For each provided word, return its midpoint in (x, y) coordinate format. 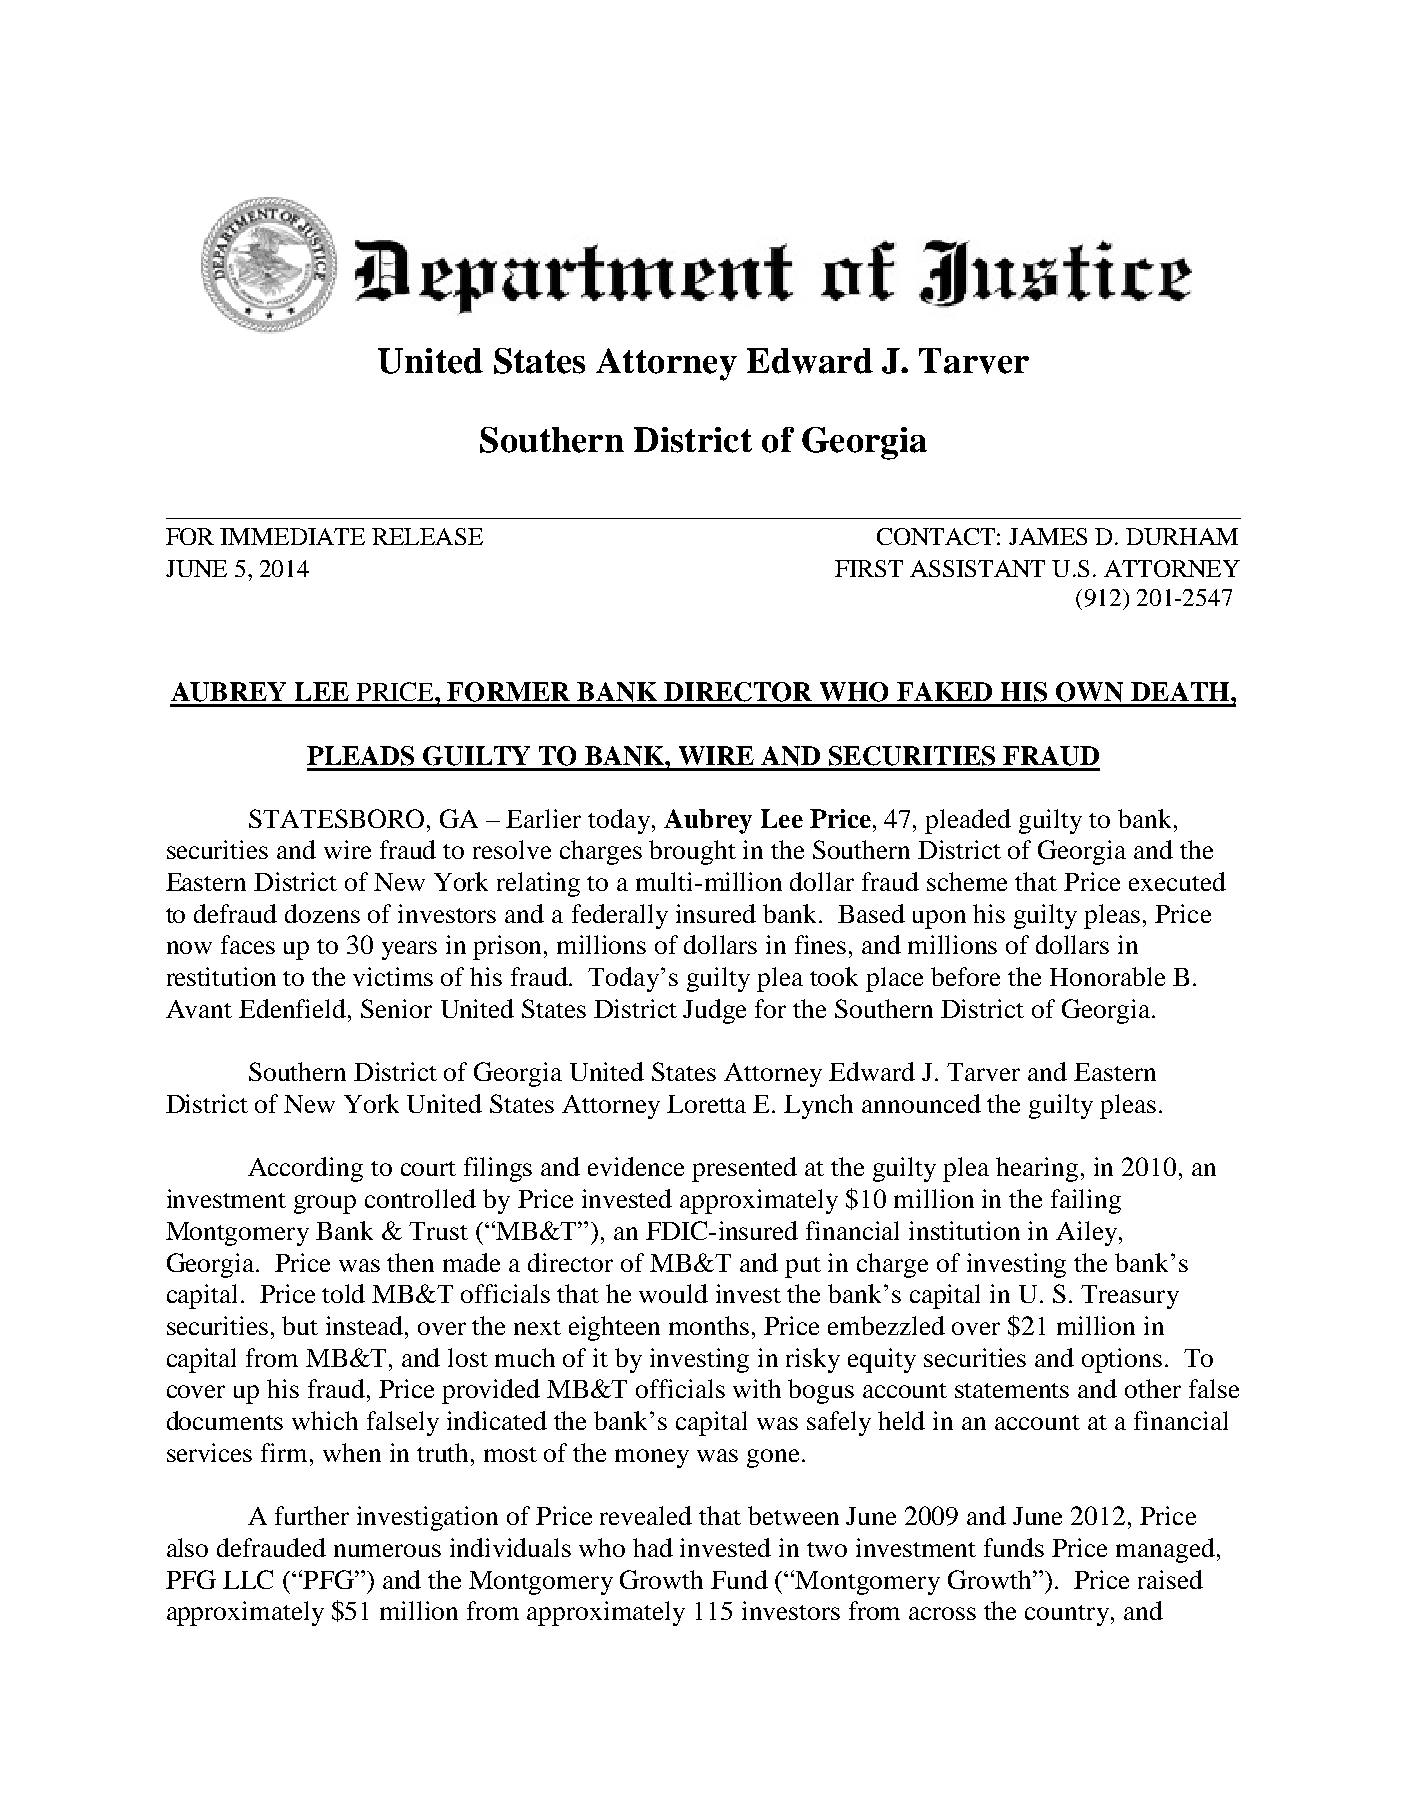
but (300, 1325)
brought (692, 852)
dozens (322, 913)
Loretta (706, 1104)
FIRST (869, 568)
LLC (248, 1579)
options (1122, 1360)
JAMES (1048, 536)
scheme (967, 881)
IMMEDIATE (292, 536)
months (709, 1325)
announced (921, 1103)
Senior (396, 1008)
